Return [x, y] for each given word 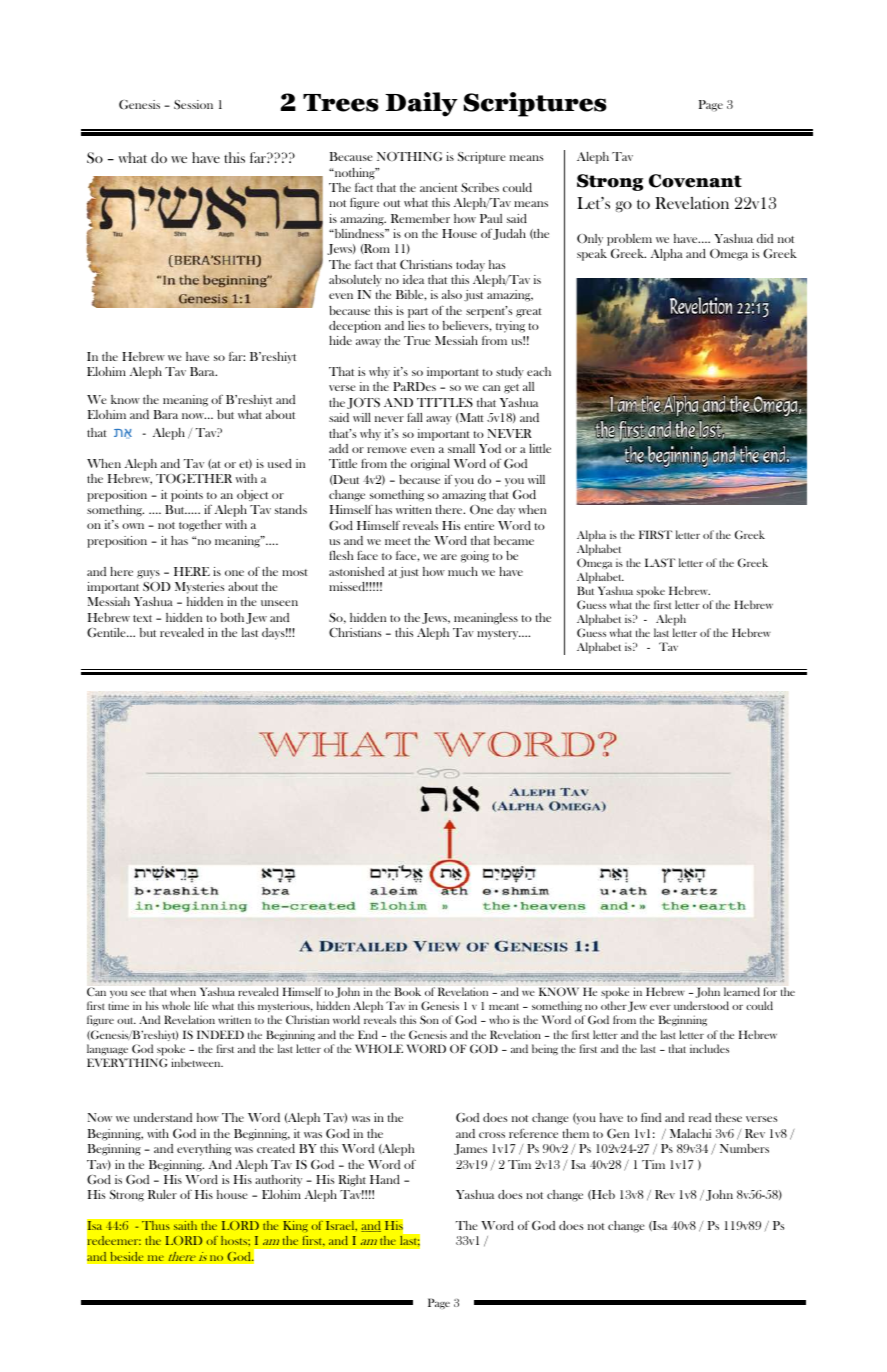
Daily [421, 104]
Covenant [695, 181]
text [142, 618]
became [514, 540]
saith [185, 1225]
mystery [499, 635]
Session [193, 104]
